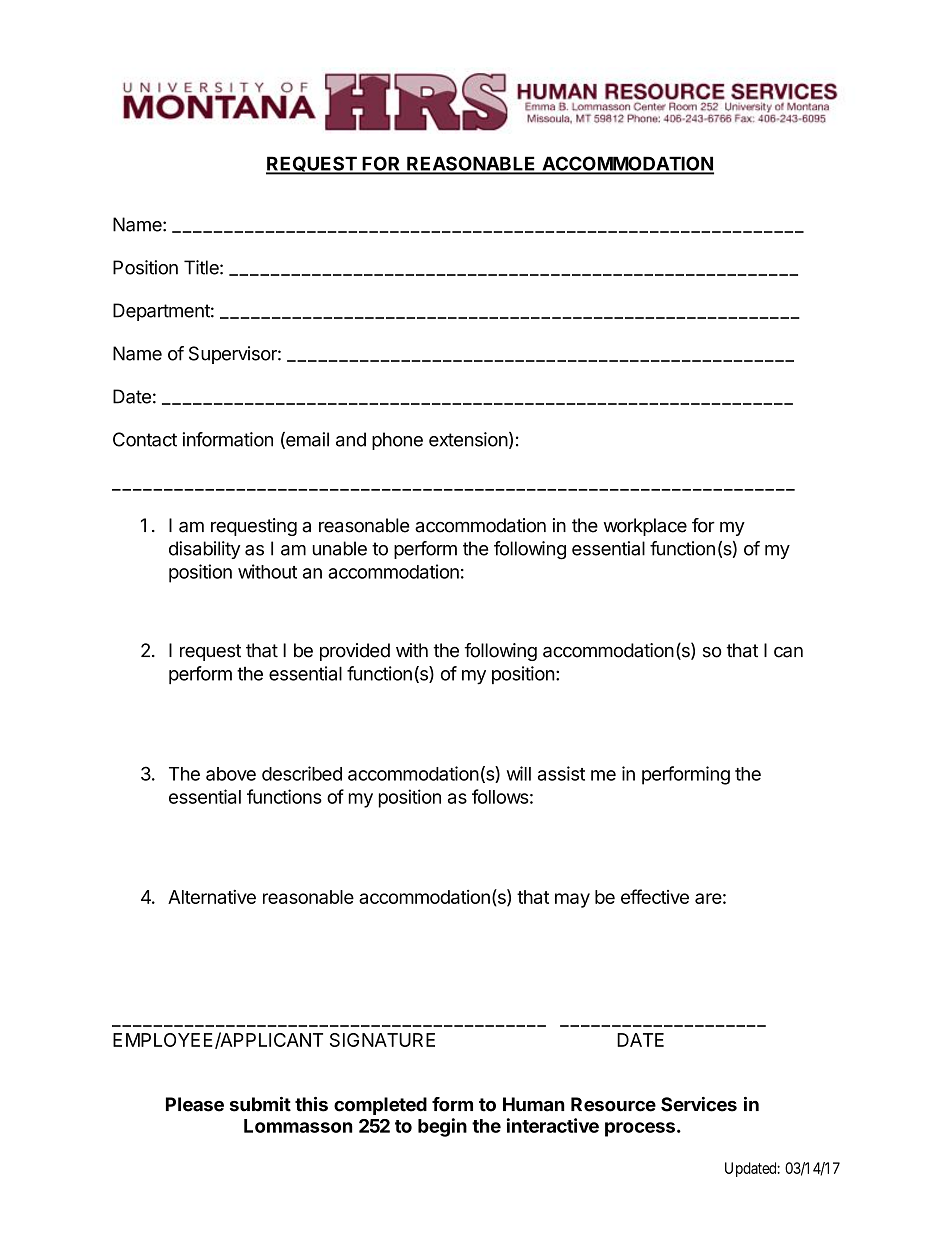 The height and width of the screenshot is (1233, 952). I want to click on phone, so click(397, 441).
